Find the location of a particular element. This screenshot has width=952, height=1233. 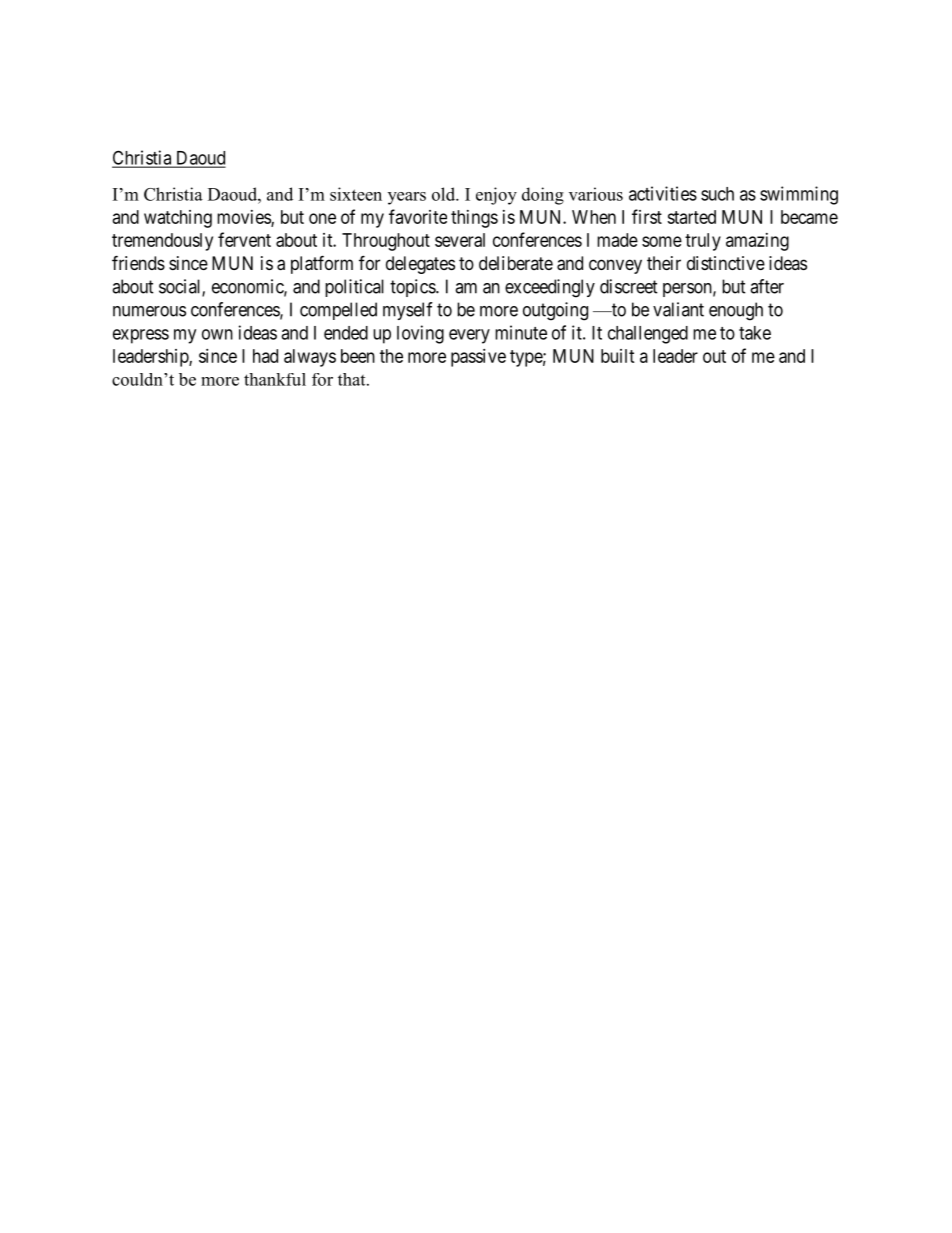

passive is located at coordinates (478, 358).
